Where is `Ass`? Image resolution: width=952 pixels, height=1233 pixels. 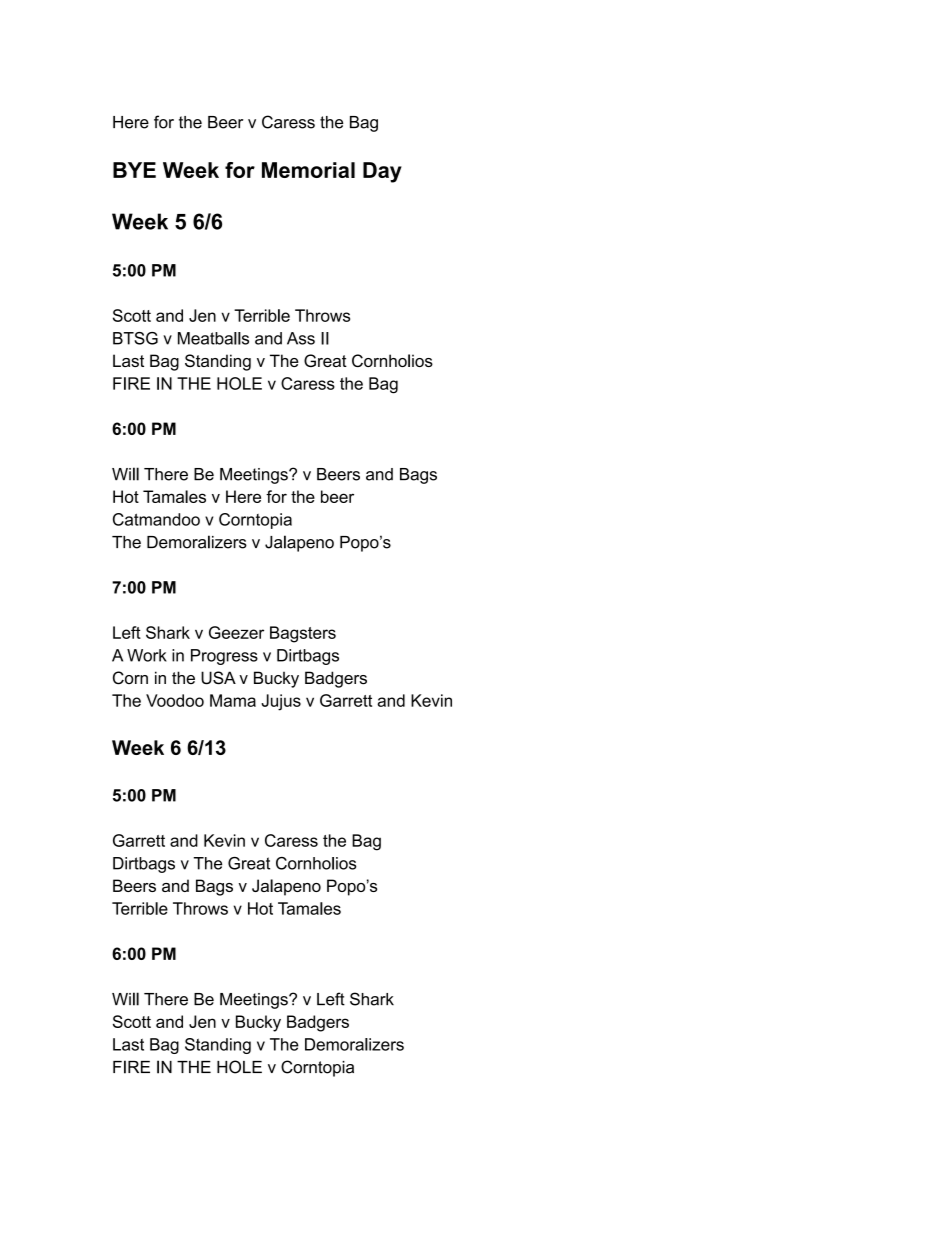 Ass is located at coordinates (301, 338).
